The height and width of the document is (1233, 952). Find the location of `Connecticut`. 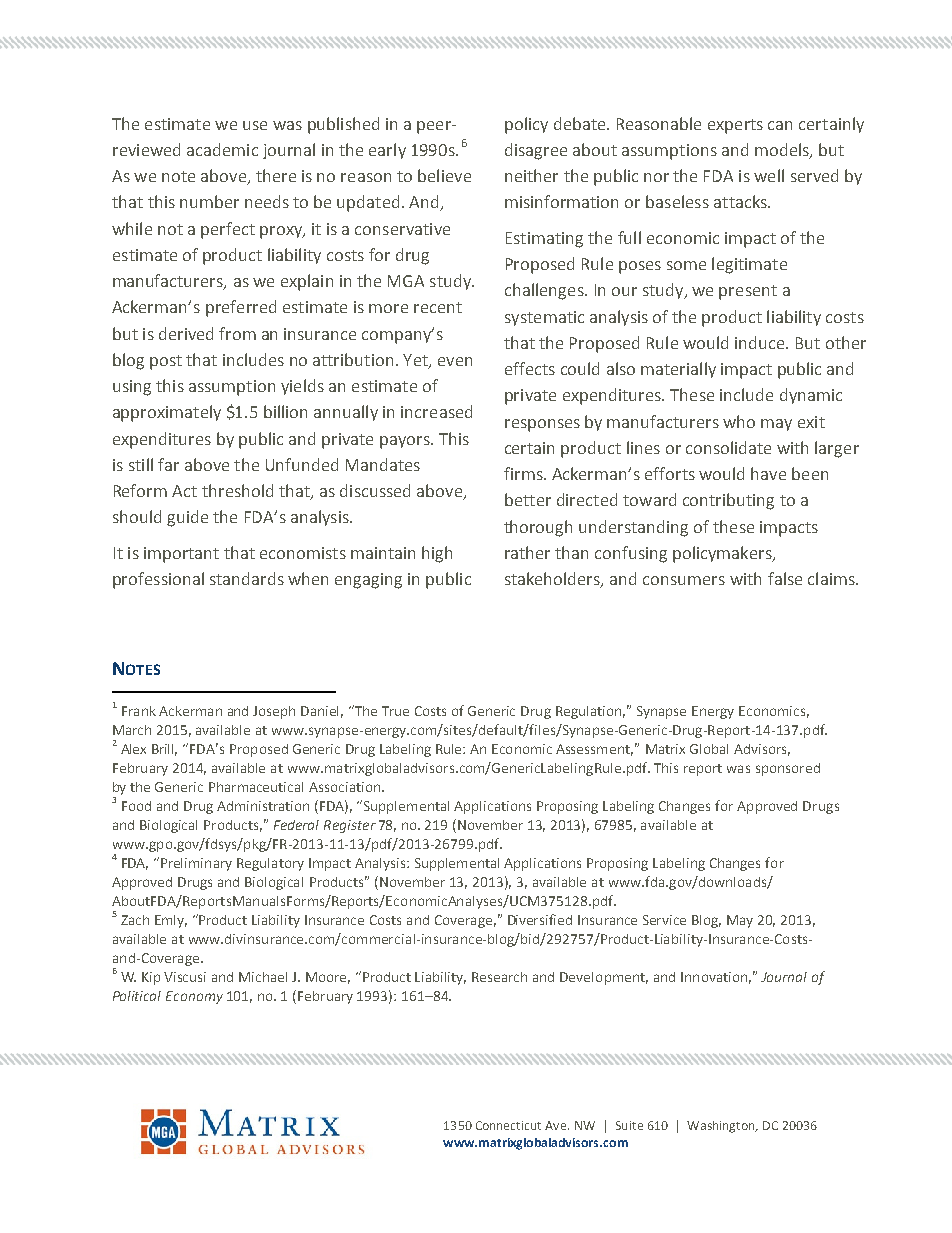

Connecticut is located at coordinates (508, 1125).
